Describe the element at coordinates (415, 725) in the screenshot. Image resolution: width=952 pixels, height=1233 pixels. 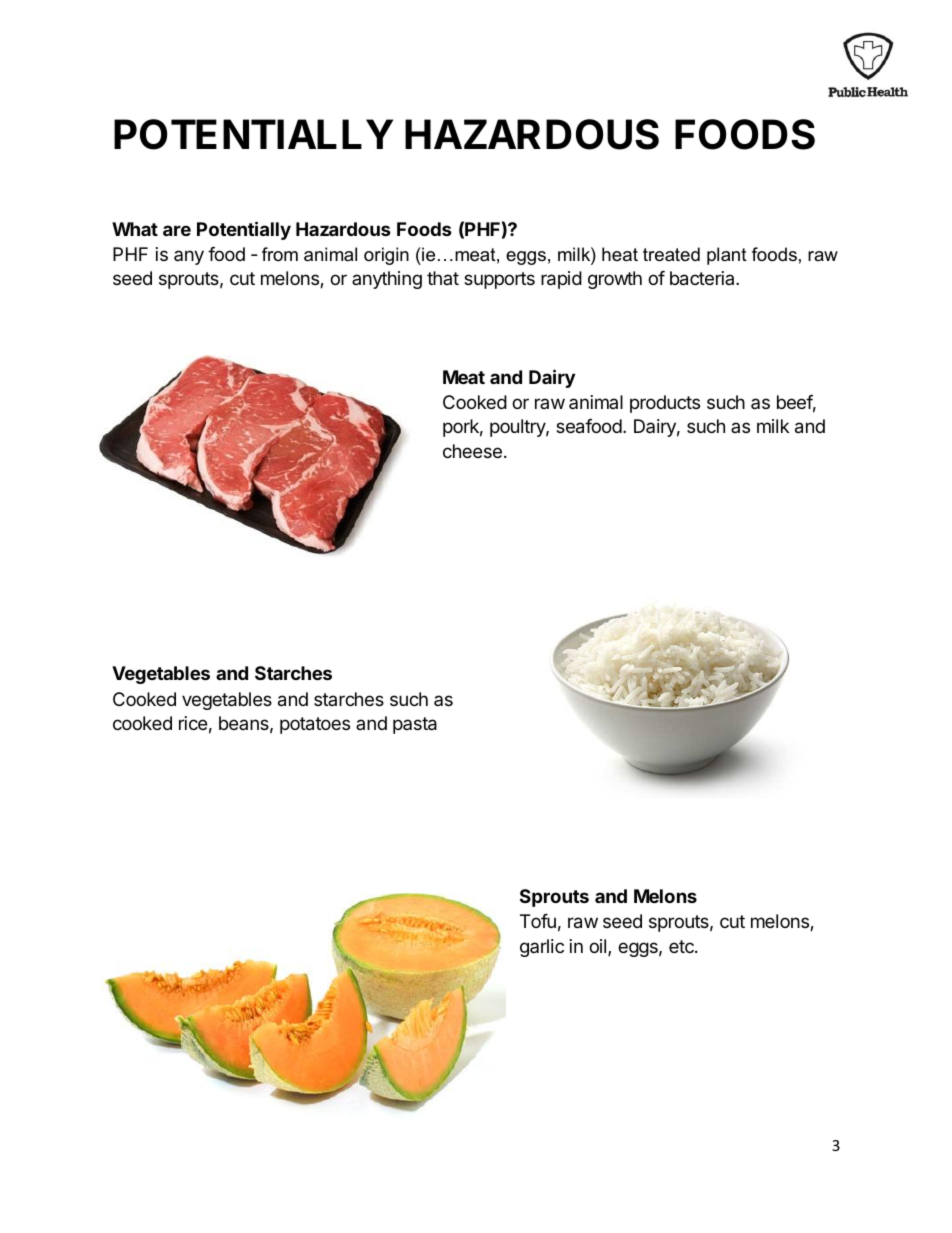
I see `pasta` at that location.
